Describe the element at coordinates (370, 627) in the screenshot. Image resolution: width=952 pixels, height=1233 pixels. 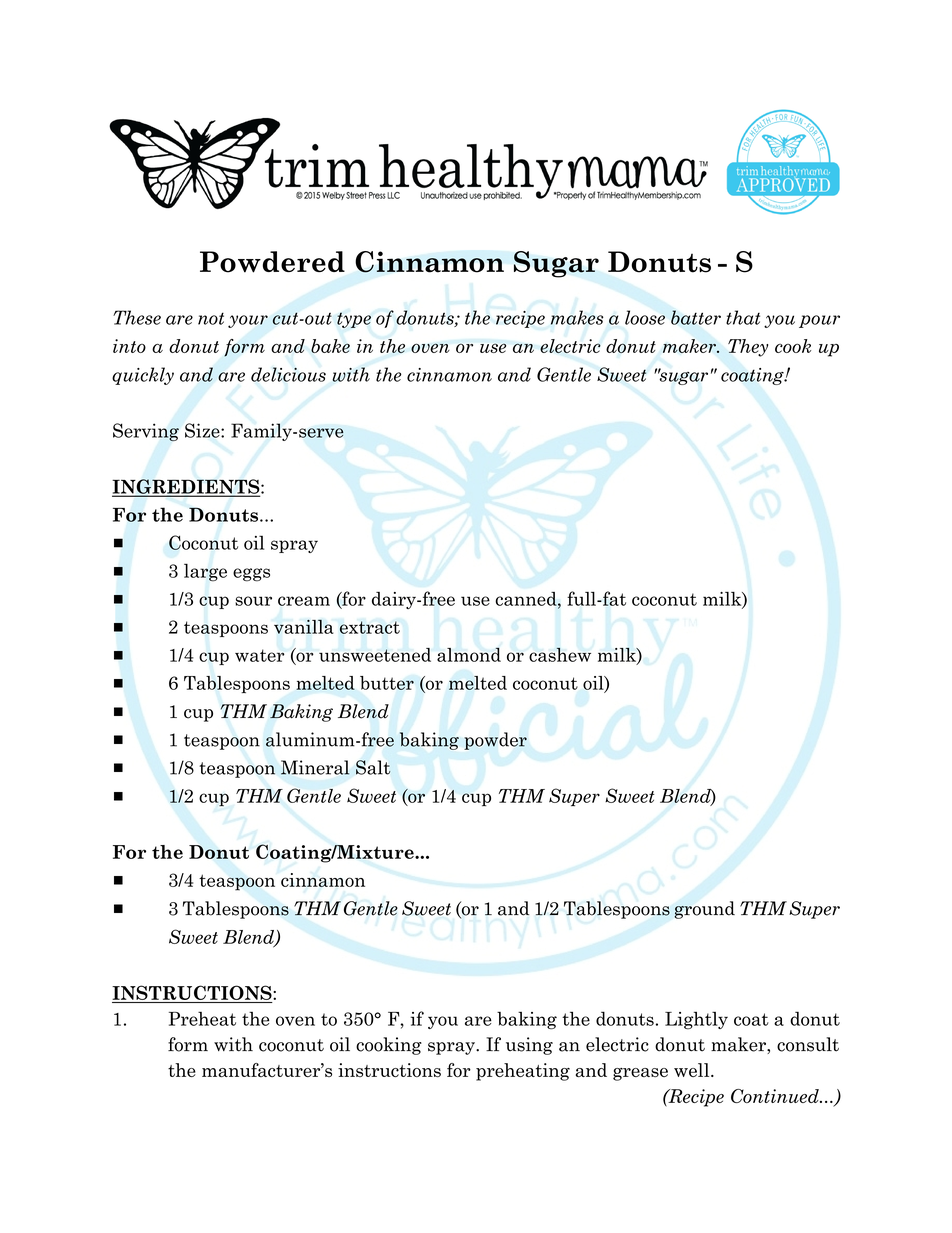
I see `extract` at that location.
